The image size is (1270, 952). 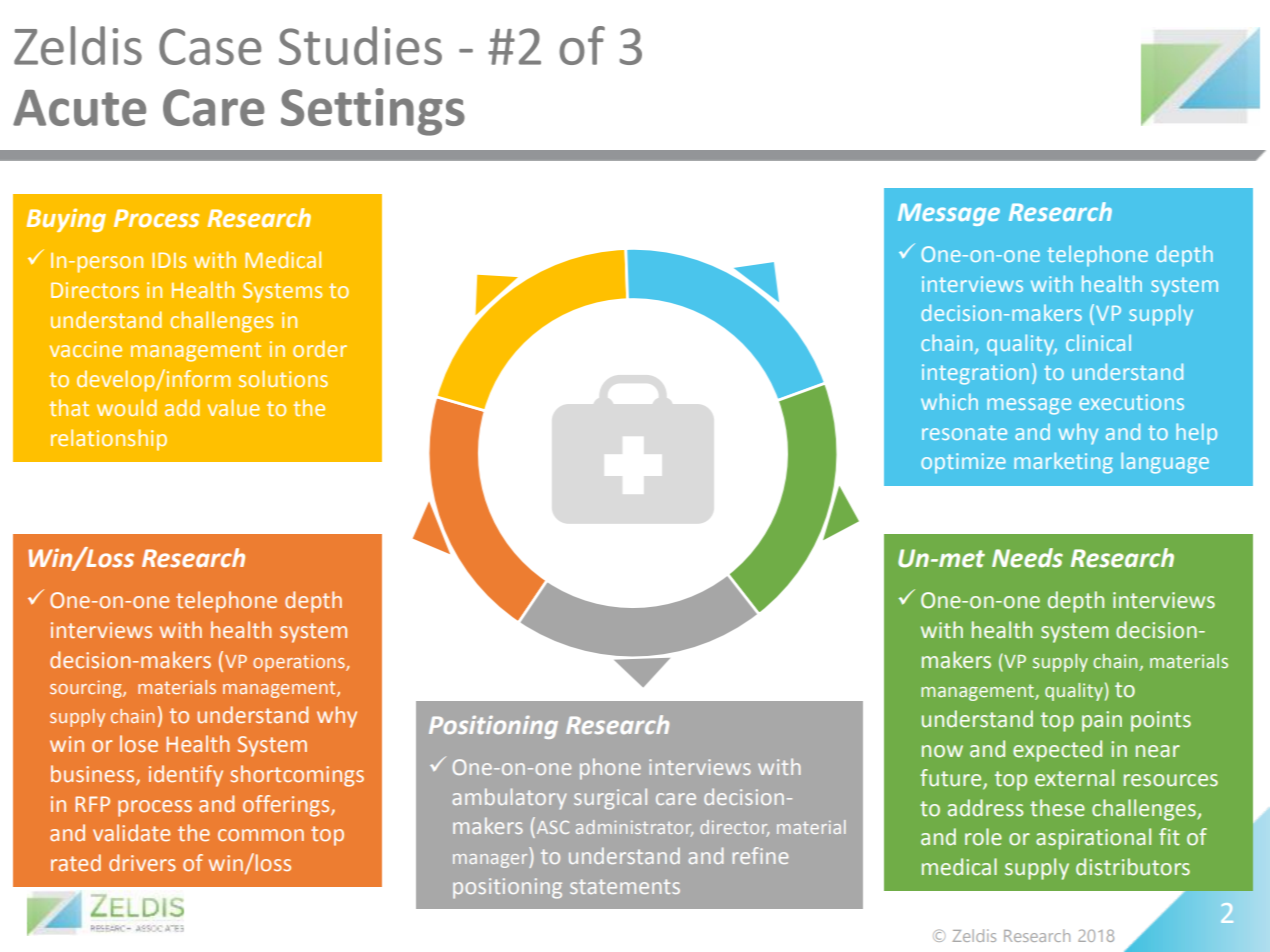 I want to click on Buying, so click(x=66, y=220).
